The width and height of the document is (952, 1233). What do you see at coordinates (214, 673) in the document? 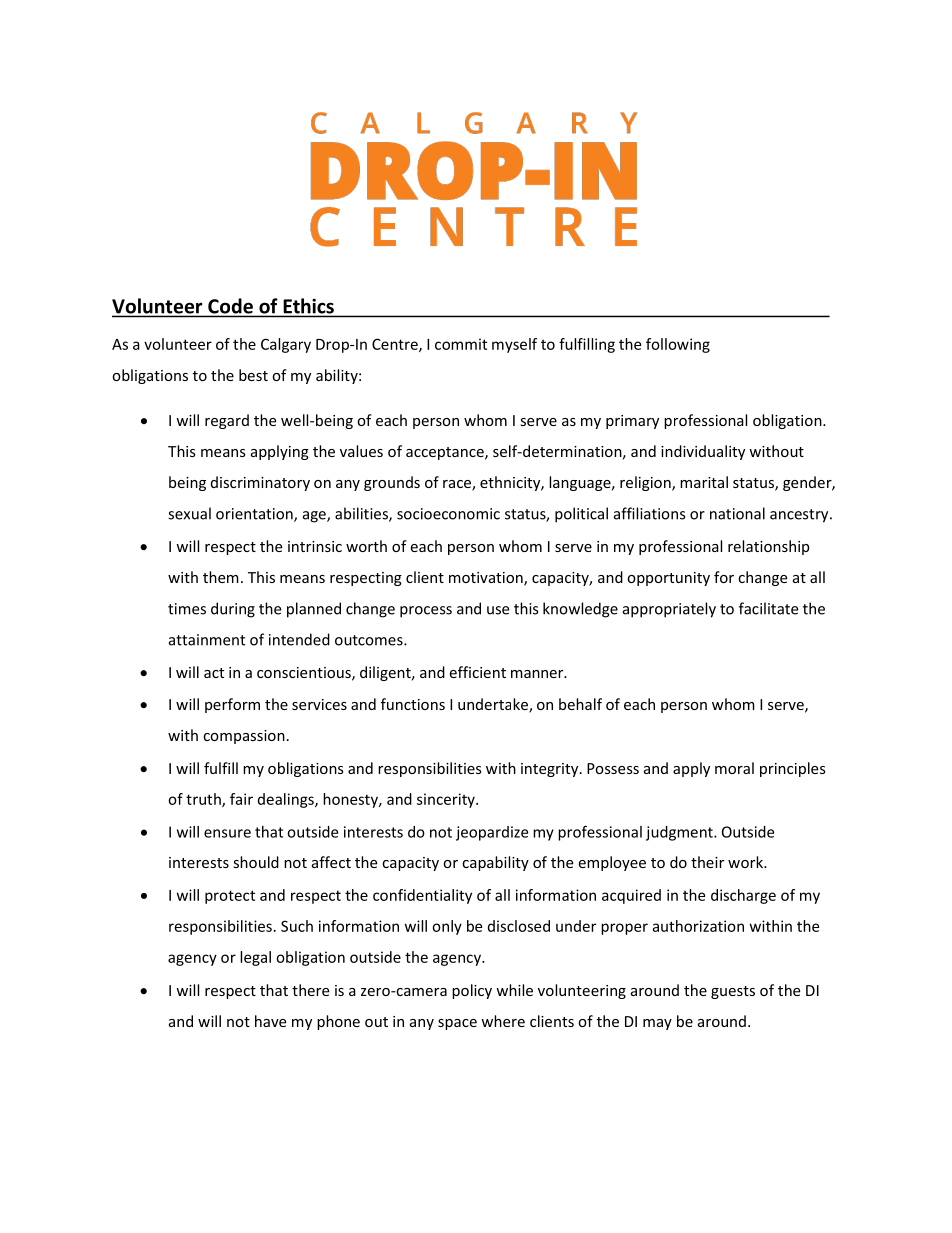
I see `act` at bounding box center [214, 673].
